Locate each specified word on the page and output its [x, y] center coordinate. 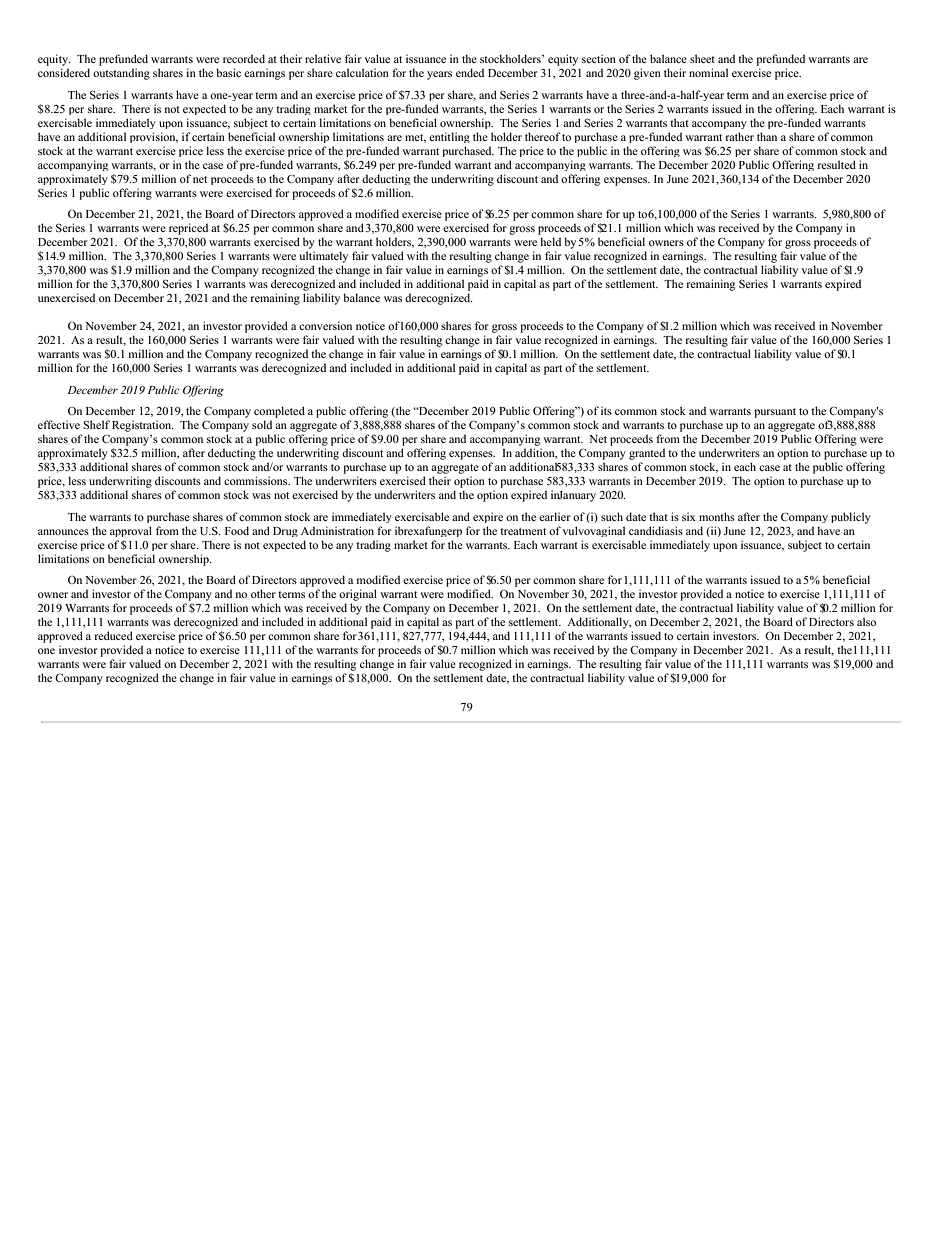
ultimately [323, 257]
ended [470, 72]
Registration [143, 426]
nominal [708, 72]
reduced [114, 635]
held [550, 241]
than [767, 136]
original [358, 595]
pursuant [775, 413]
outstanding [121, 74]
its [606, 410]
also [866, 621]
